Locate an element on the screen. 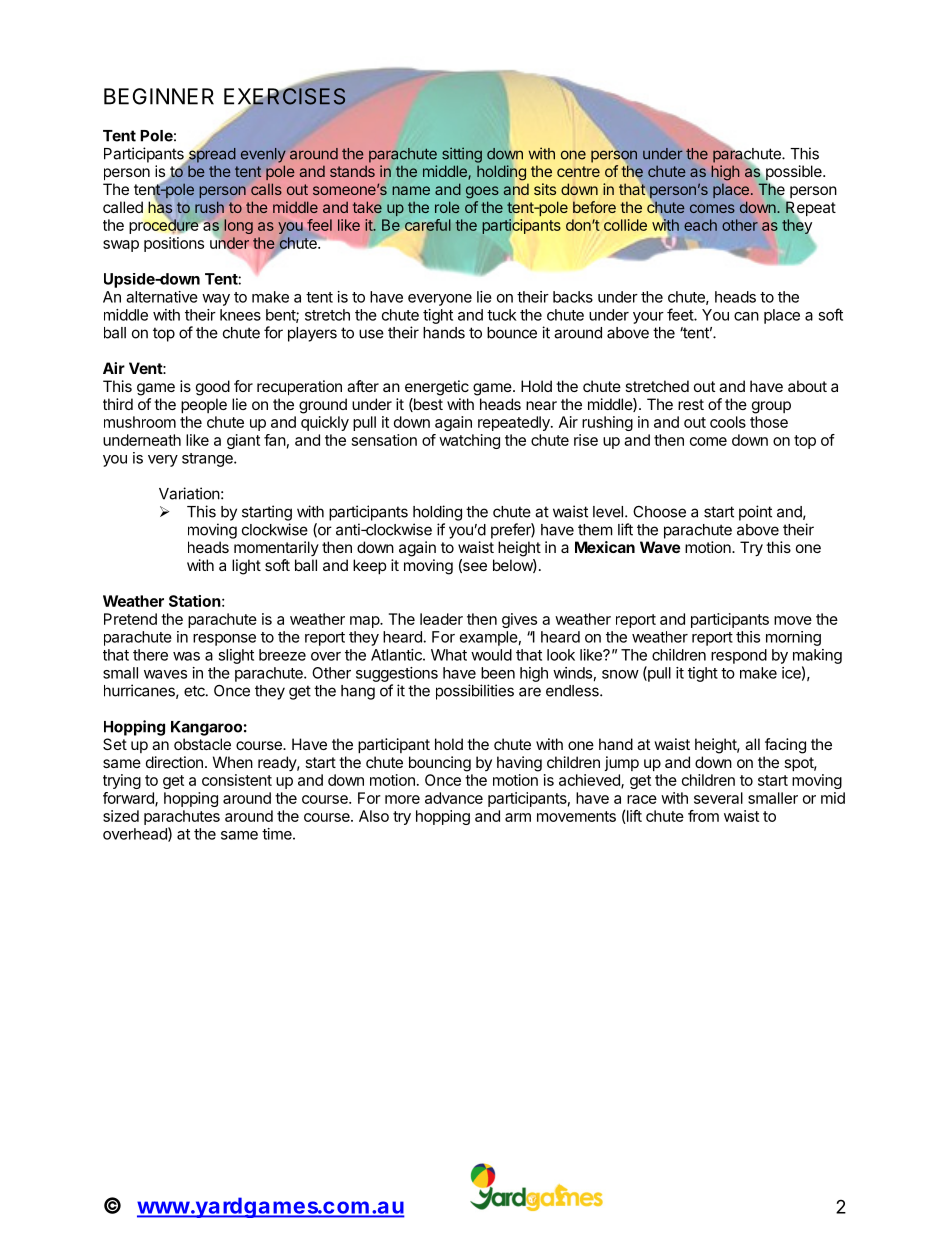  careful is located at coordinates (428, 225).
